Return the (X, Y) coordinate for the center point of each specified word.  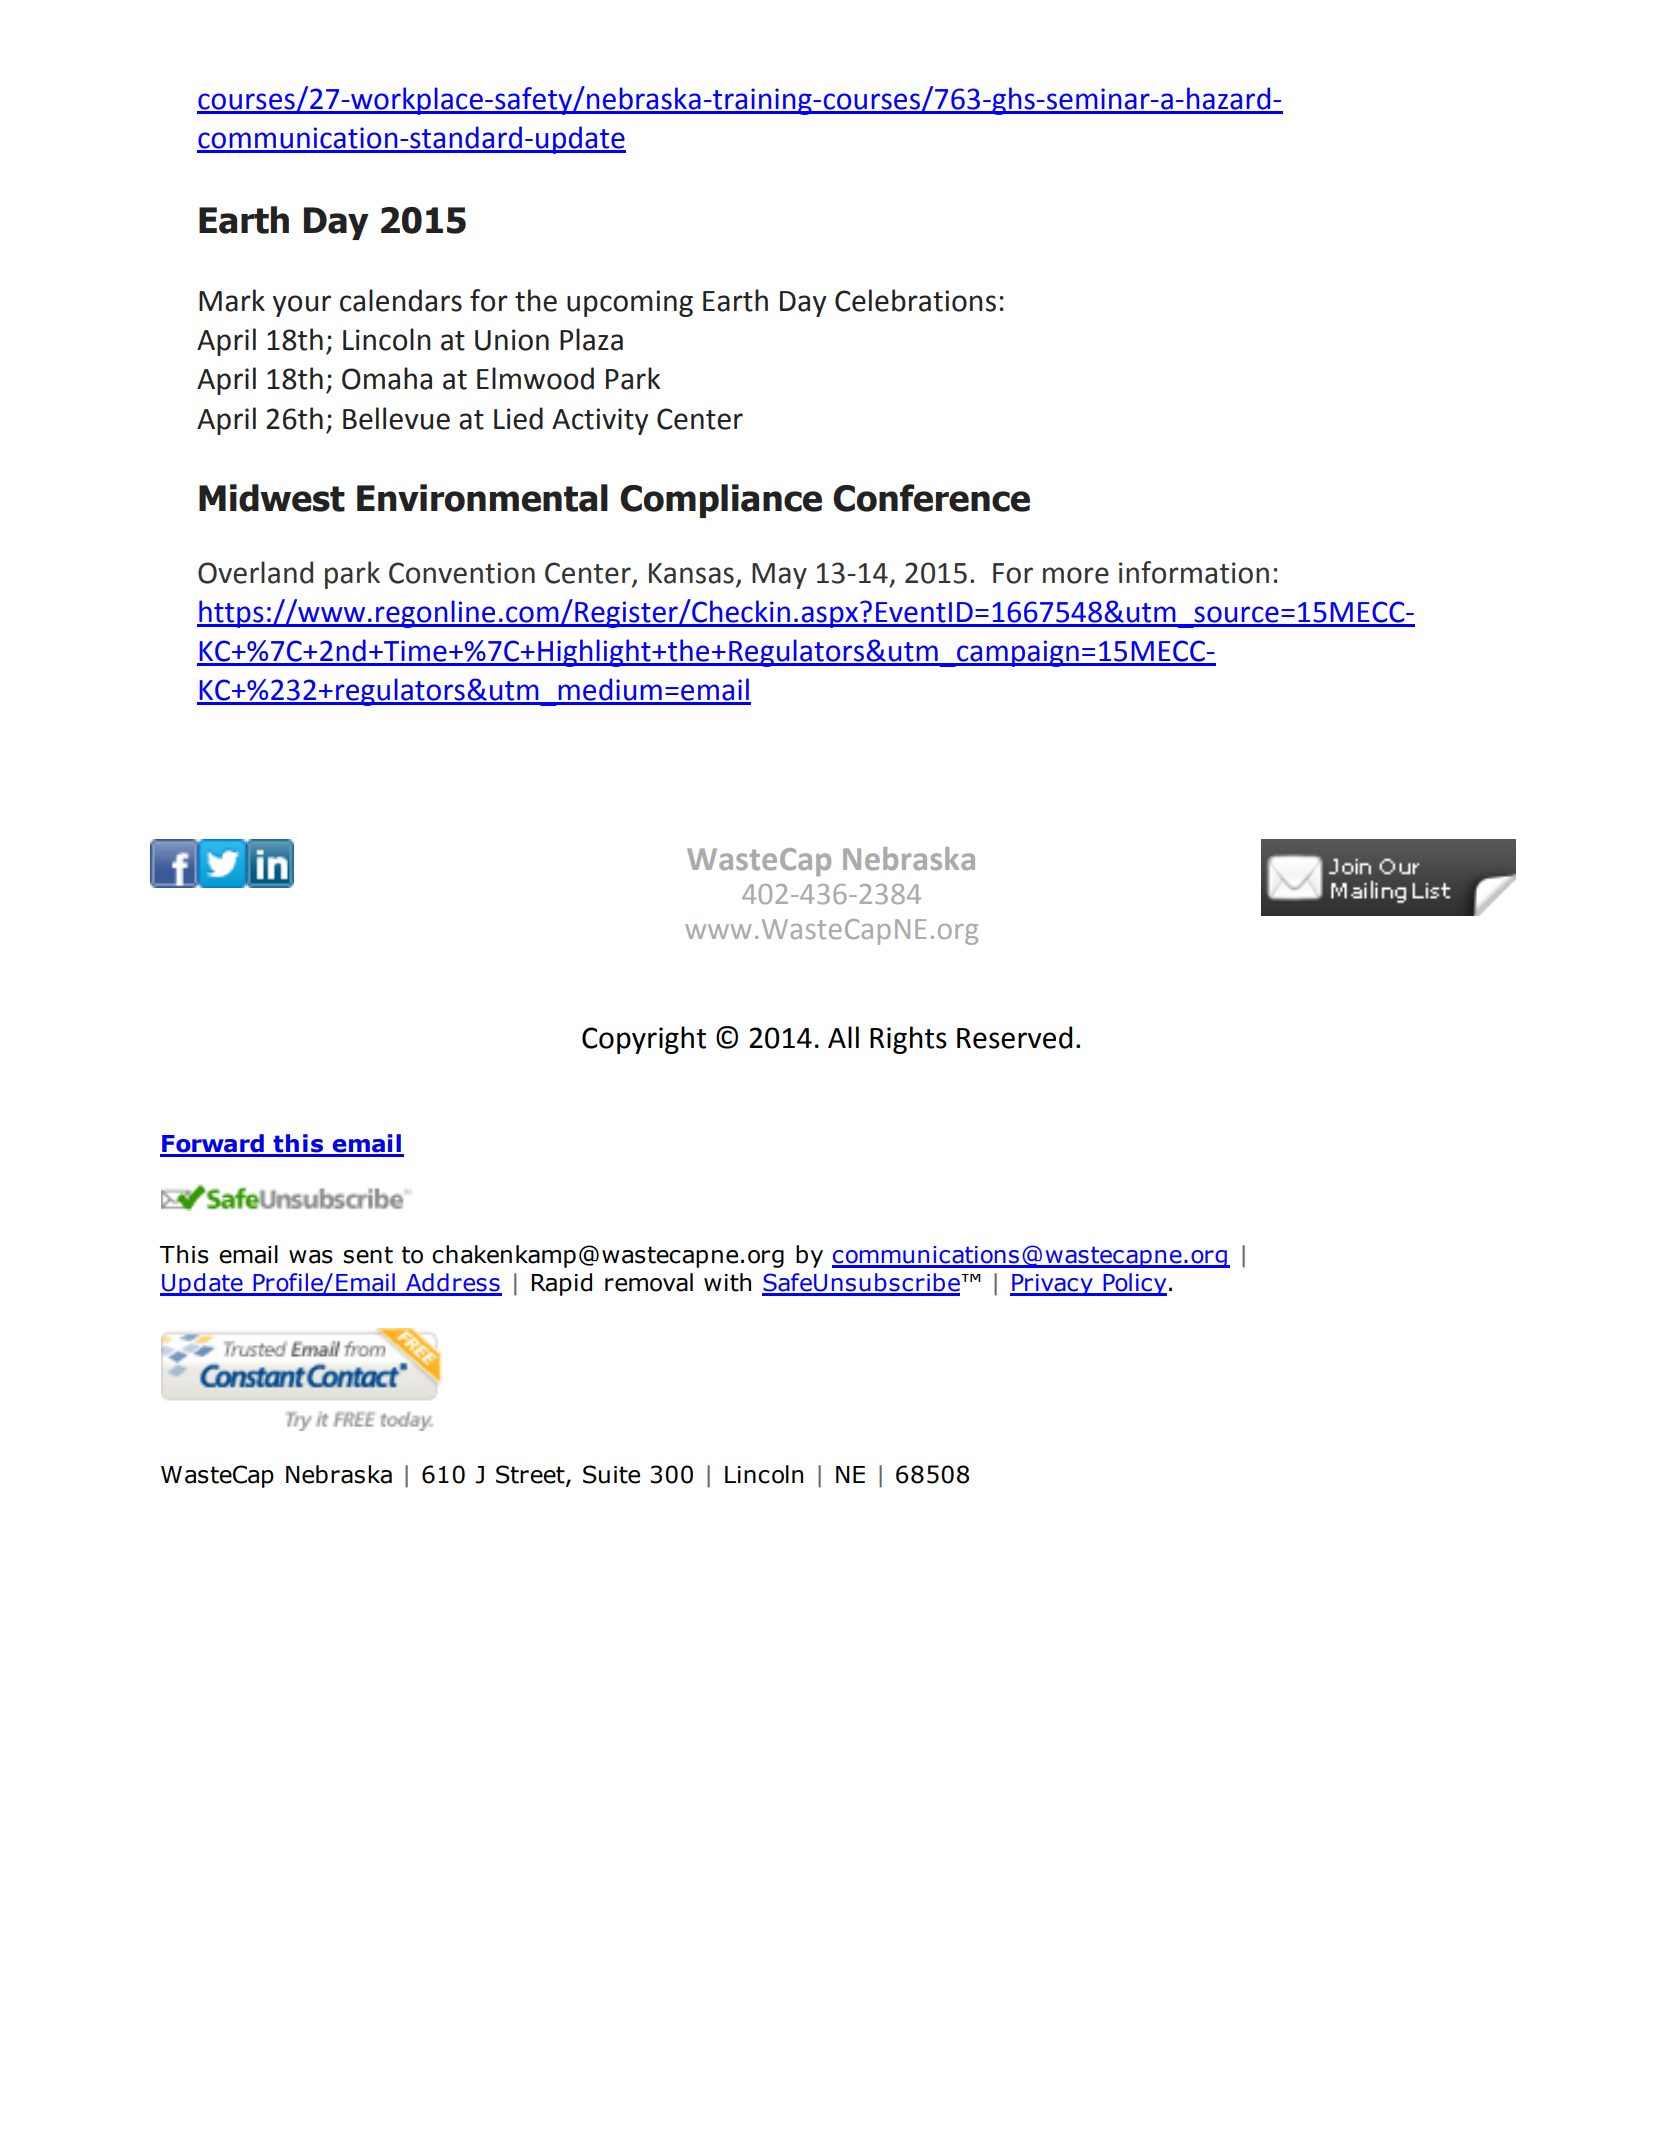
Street (531, 1475)
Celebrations (915, 300)
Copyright (644, 1040)
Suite (611, 1474)
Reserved (1014, 1037)
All (843, 1037)
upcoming (630, 303)
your (302, 306)
